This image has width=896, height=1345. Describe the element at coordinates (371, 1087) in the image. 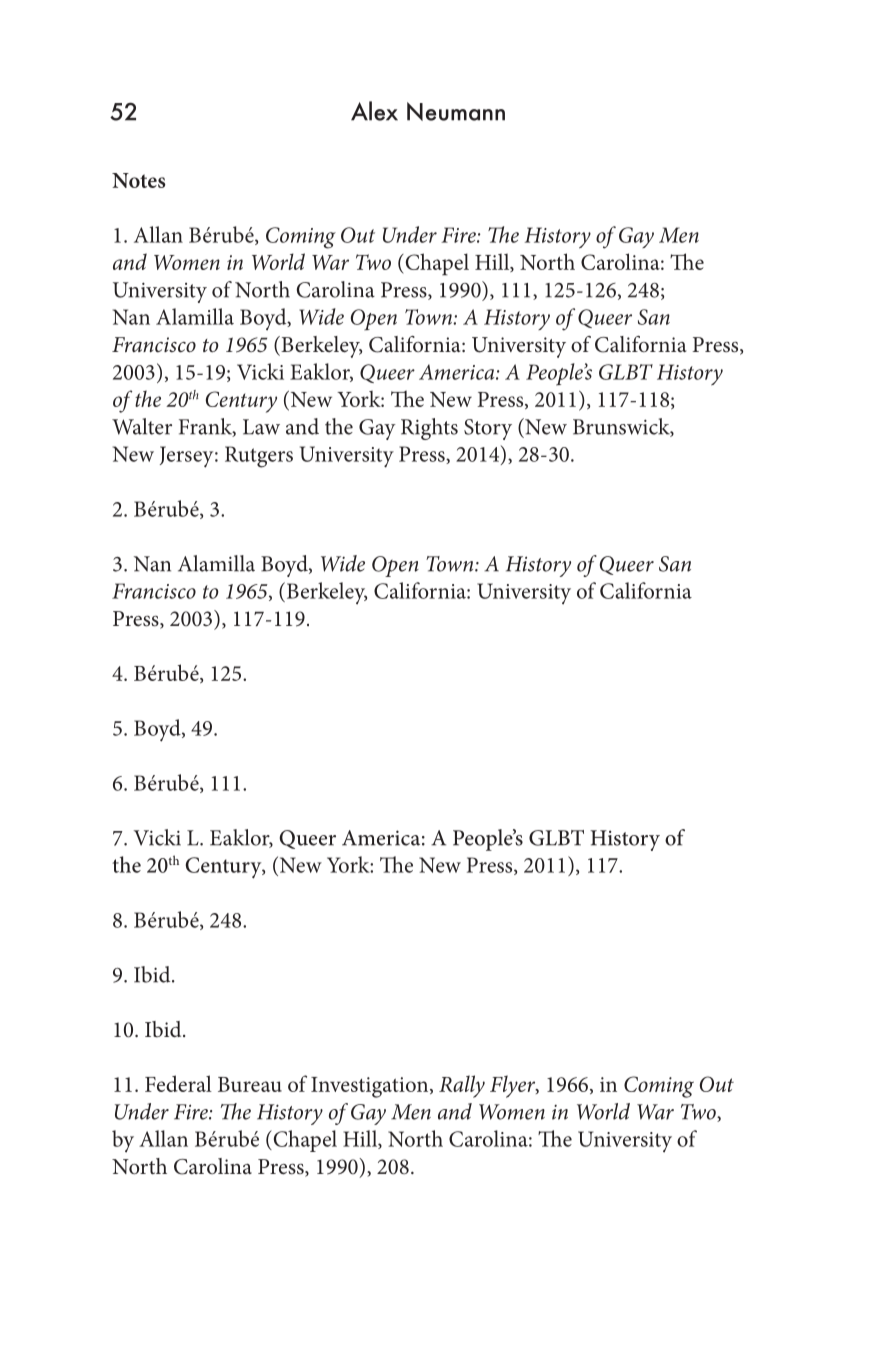

I see `Investigation` at that location.
